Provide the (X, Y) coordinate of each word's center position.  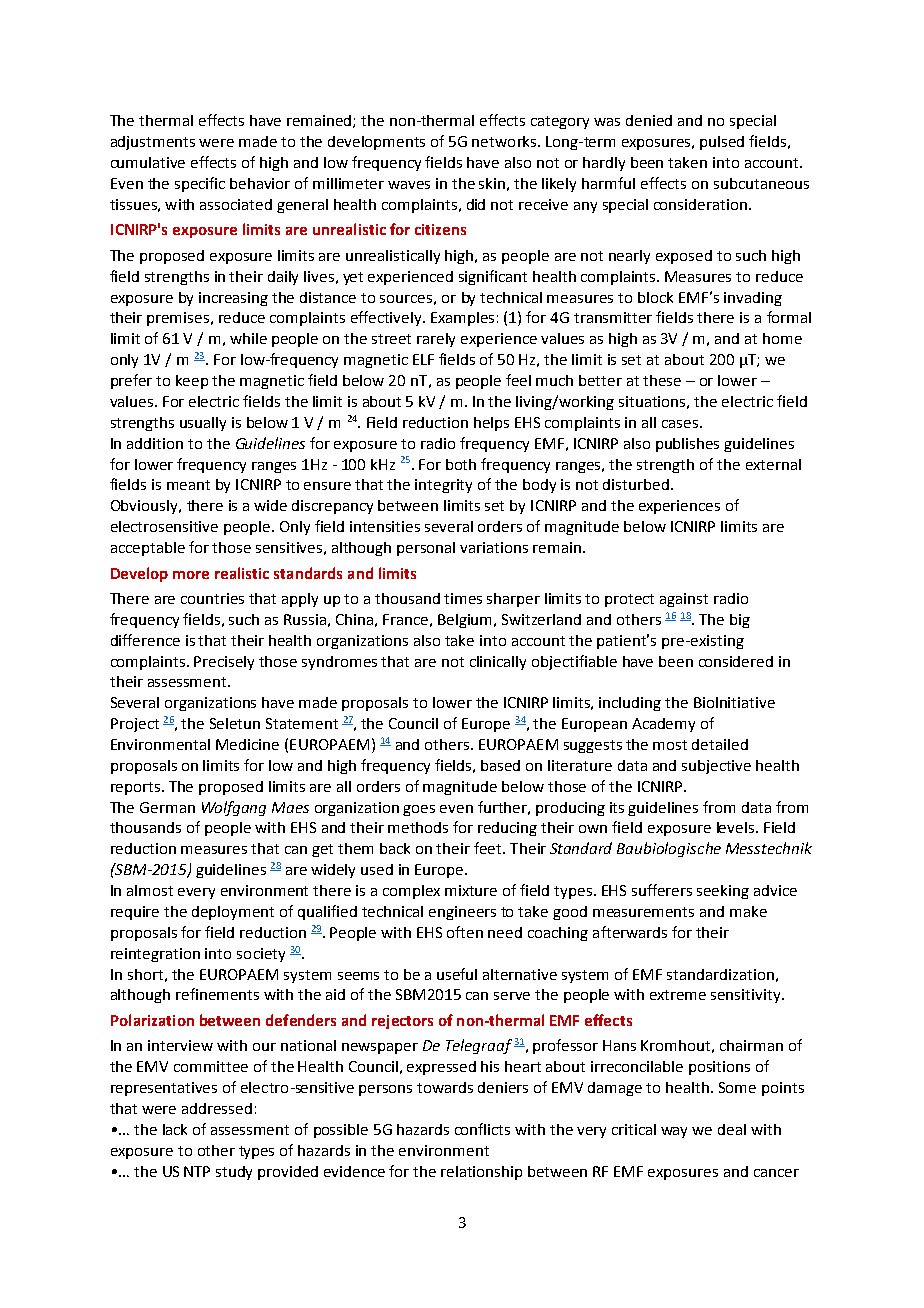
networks (505, 141)
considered (736, 661)
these (662, 380)
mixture (471, 890)
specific (200, 184)
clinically (498, 663)
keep (192, 382)
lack (175, 1129)
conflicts (482, 1129)
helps (491, 424)
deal (732, 1129)
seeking (723, 892)
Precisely (224, 663)
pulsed (722, 143)
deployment (233, 913)
